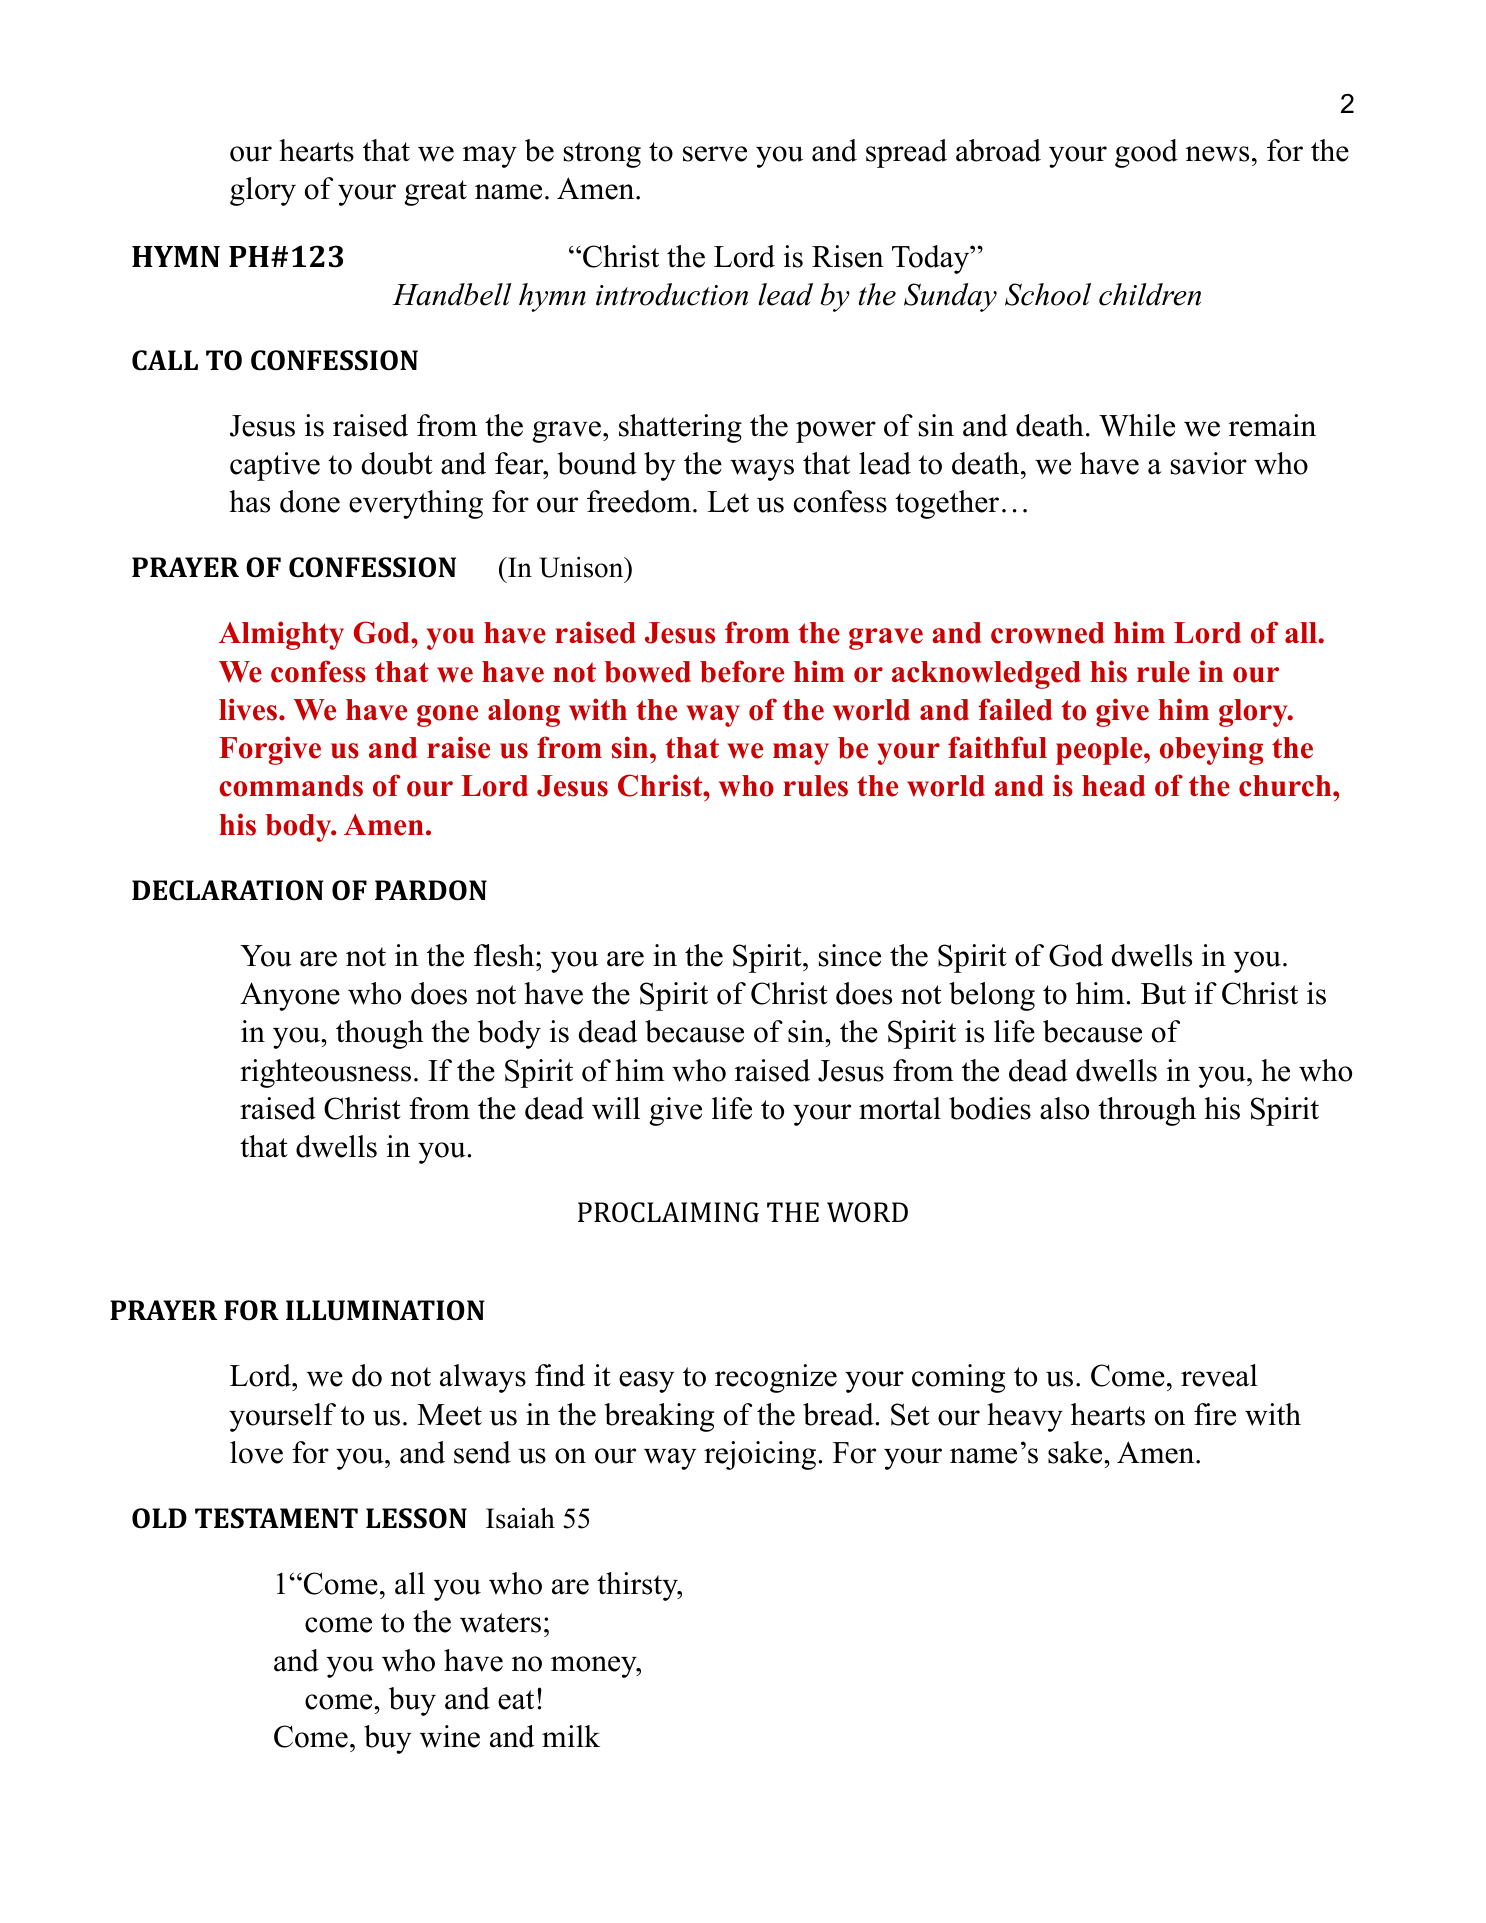 The height and width of the image is (1923, 1486). What do you see at coordinates (715, 154) in the image?
I see `serve` at bounding box center [715, 154].
